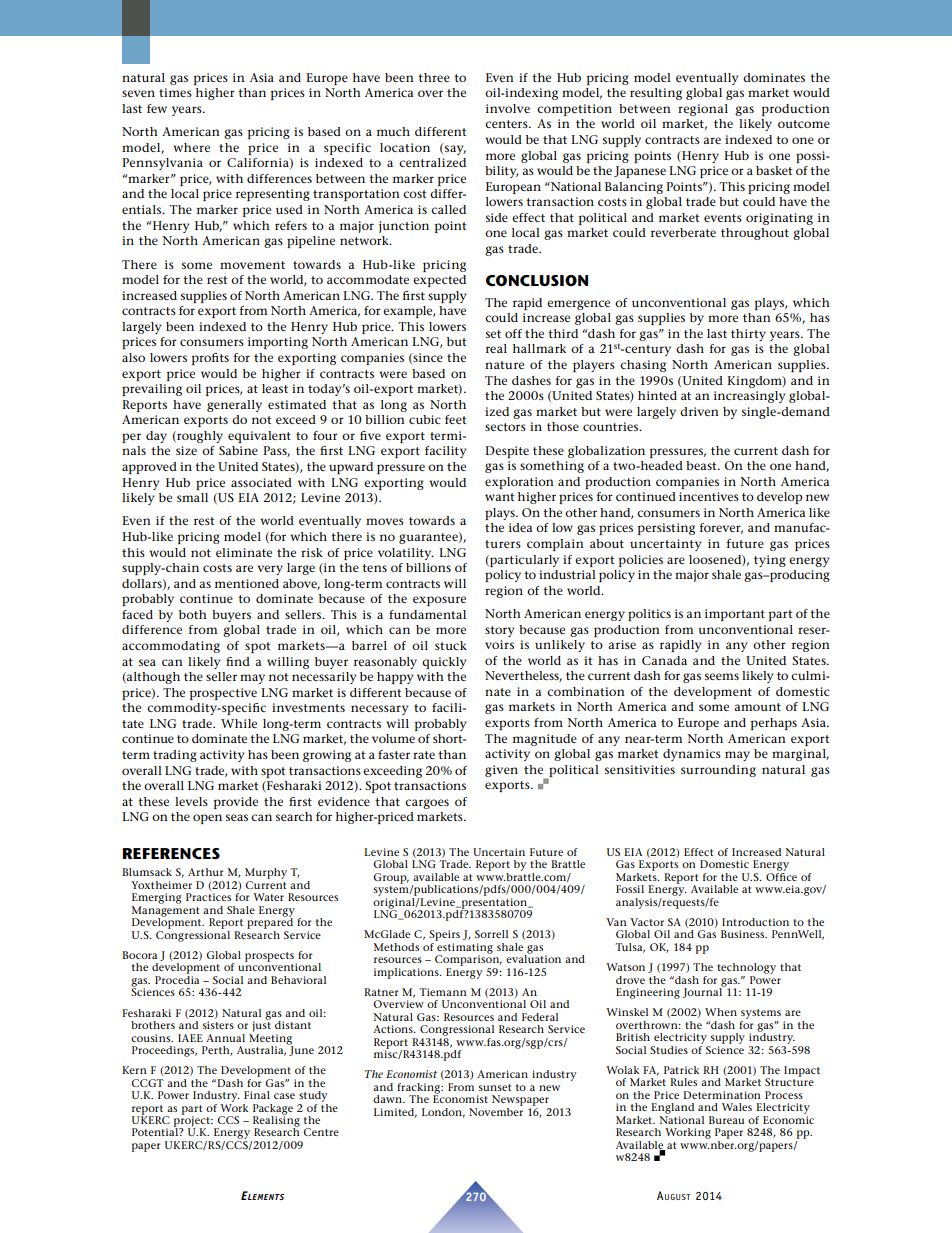  What do you see at coordinates (737, 1107) in the screenshot?
I see `Wales` at bounding box center [737, 1107].
